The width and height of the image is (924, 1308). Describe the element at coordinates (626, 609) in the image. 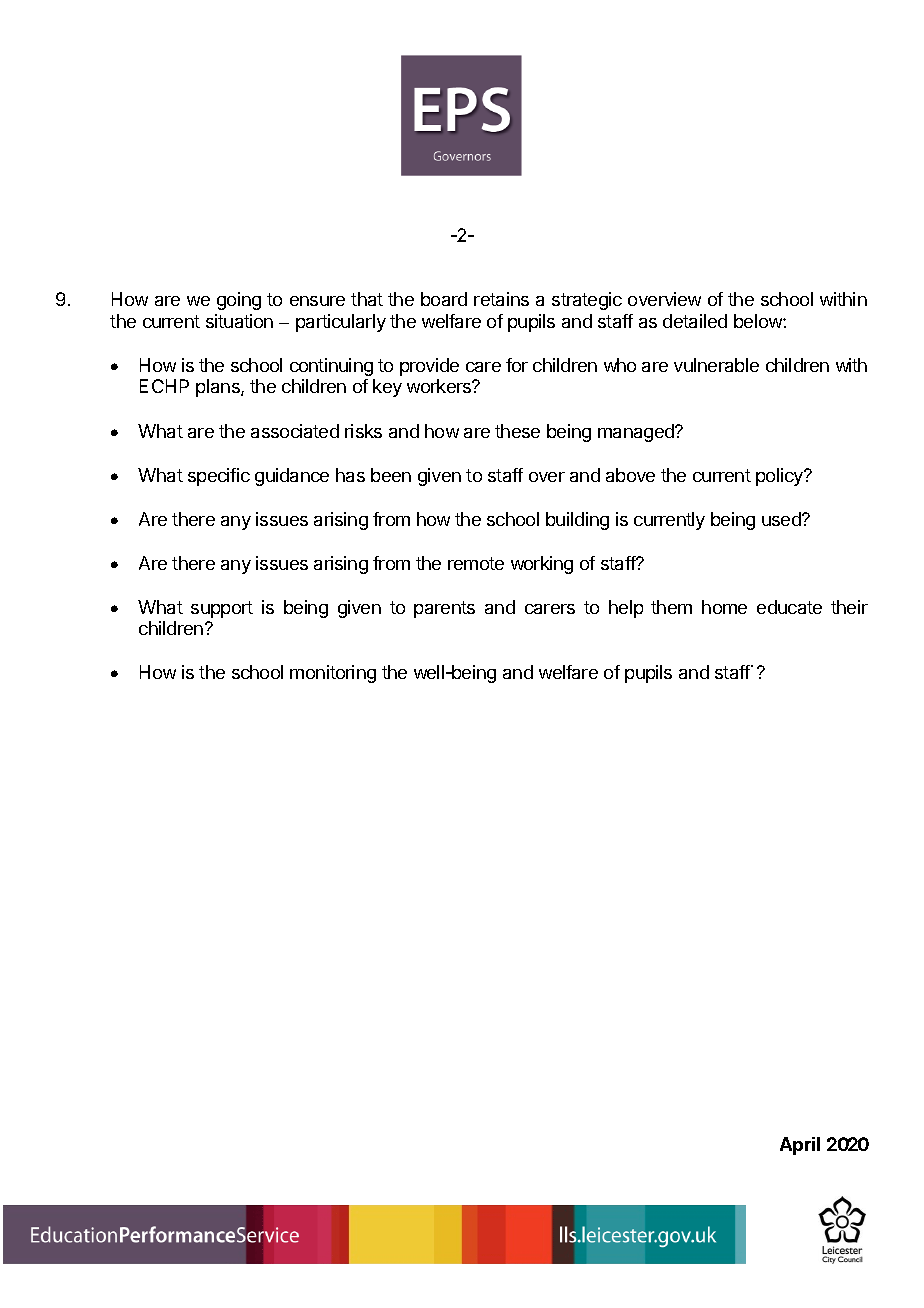

I see `help` at that location.
